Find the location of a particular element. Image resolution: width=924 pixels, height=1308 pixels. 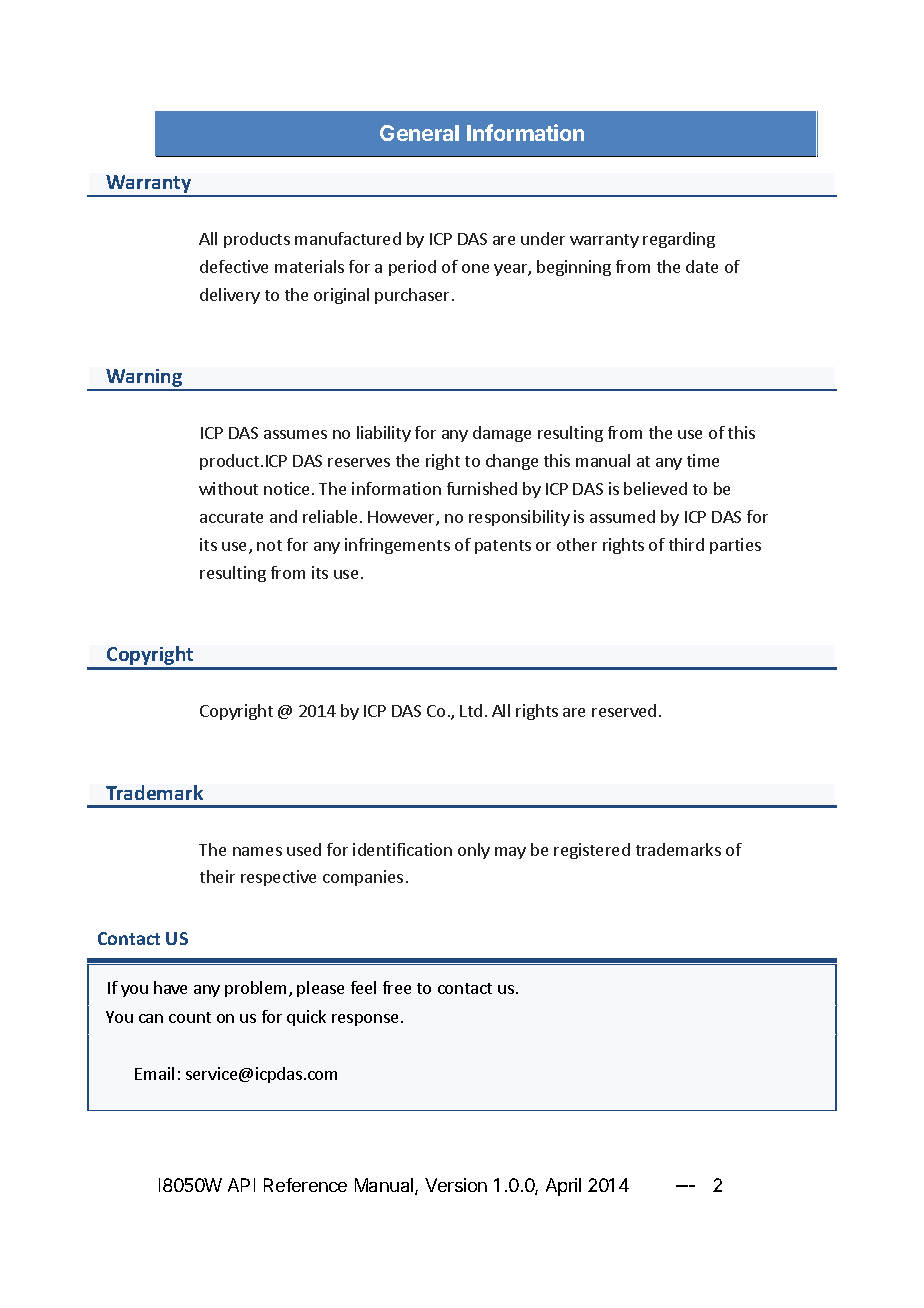

accurate is located at coordinates (231, 517).
